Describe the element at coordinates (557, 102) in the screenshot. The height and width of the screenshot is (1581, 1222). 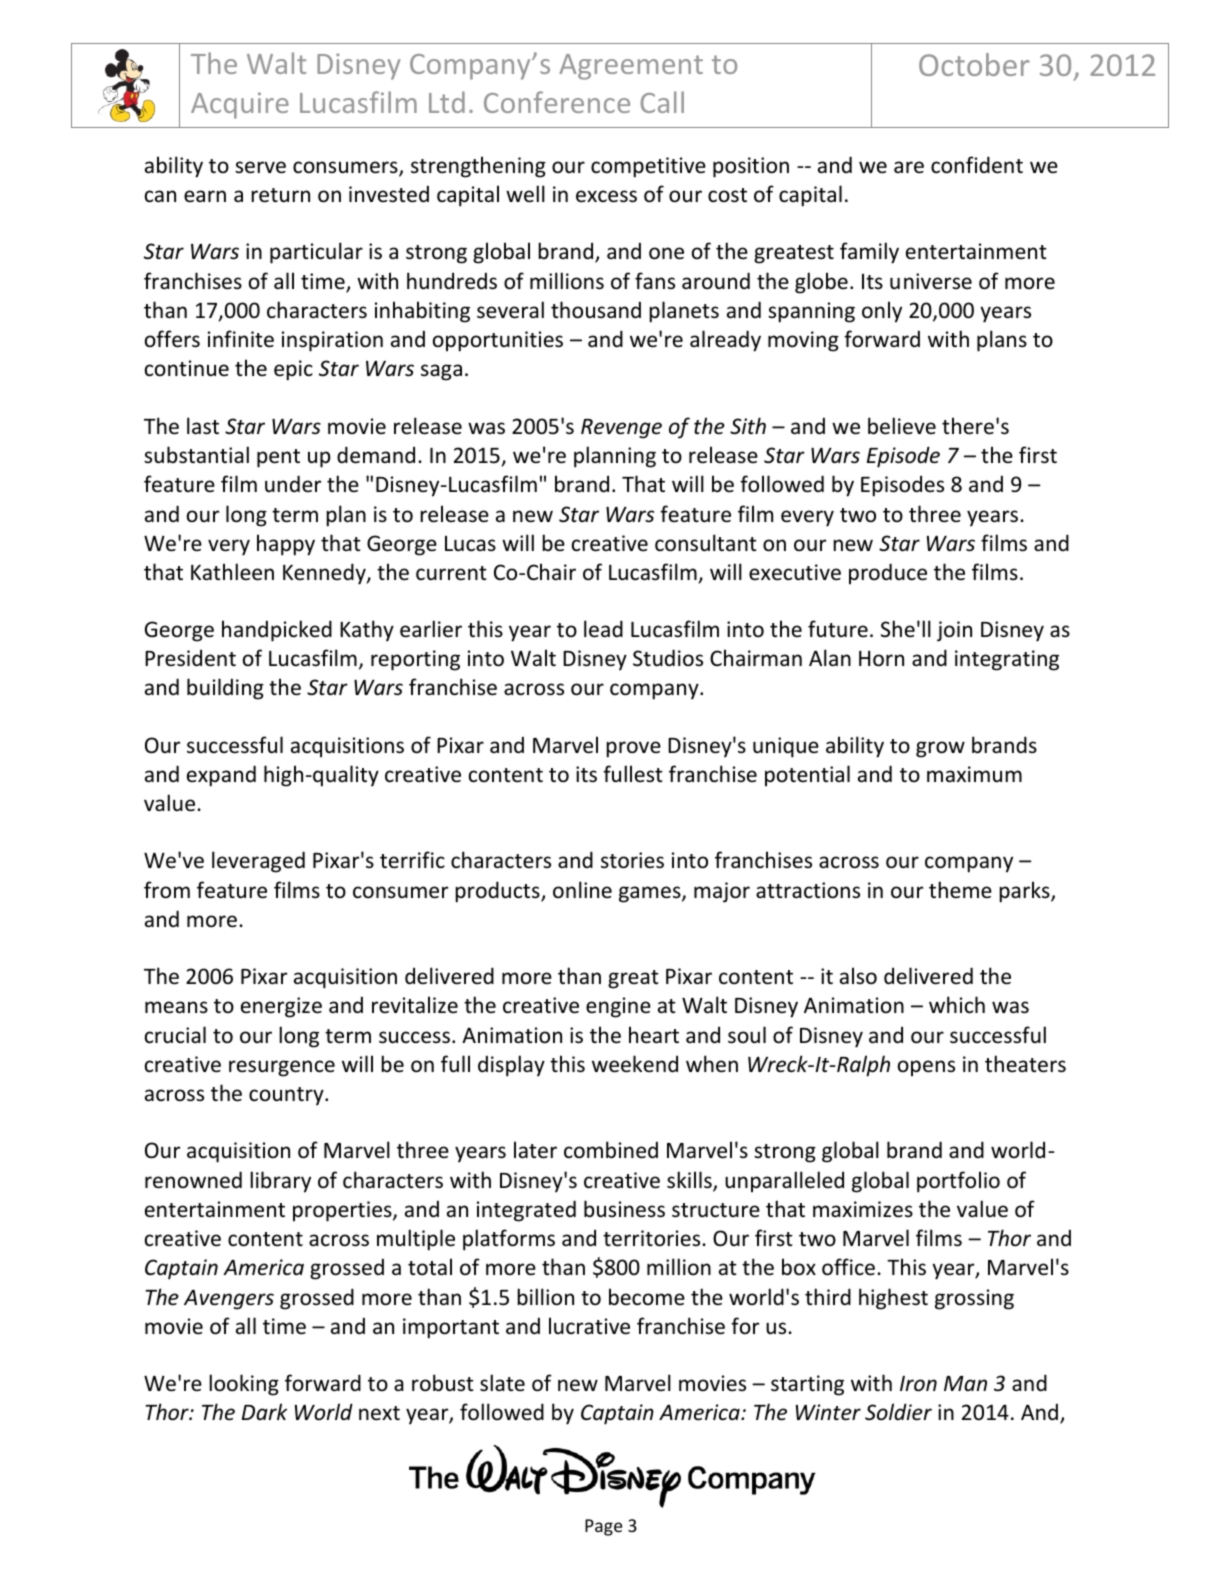
I see `Conference` at that location.
